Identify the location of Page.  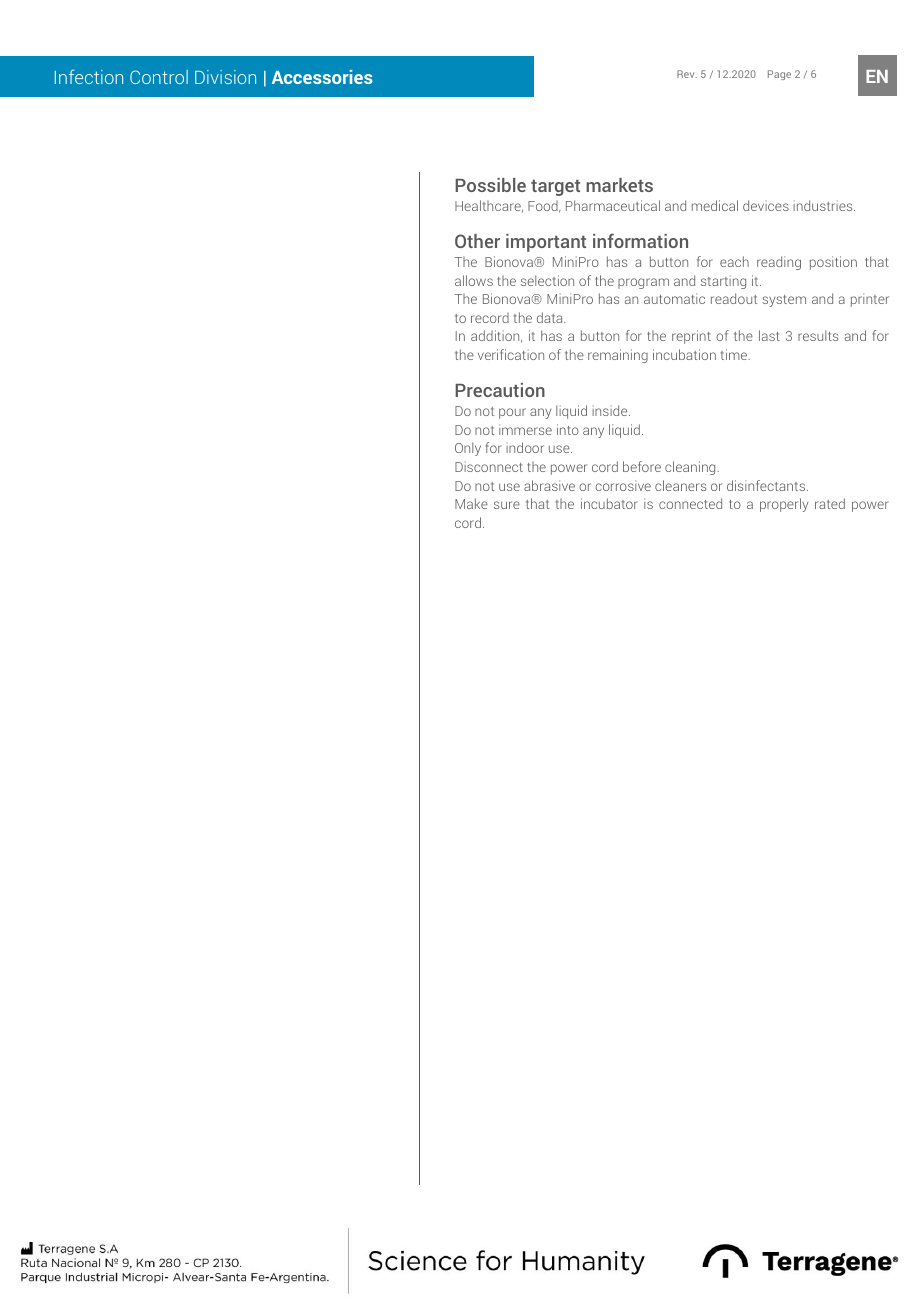
(779, 75).
